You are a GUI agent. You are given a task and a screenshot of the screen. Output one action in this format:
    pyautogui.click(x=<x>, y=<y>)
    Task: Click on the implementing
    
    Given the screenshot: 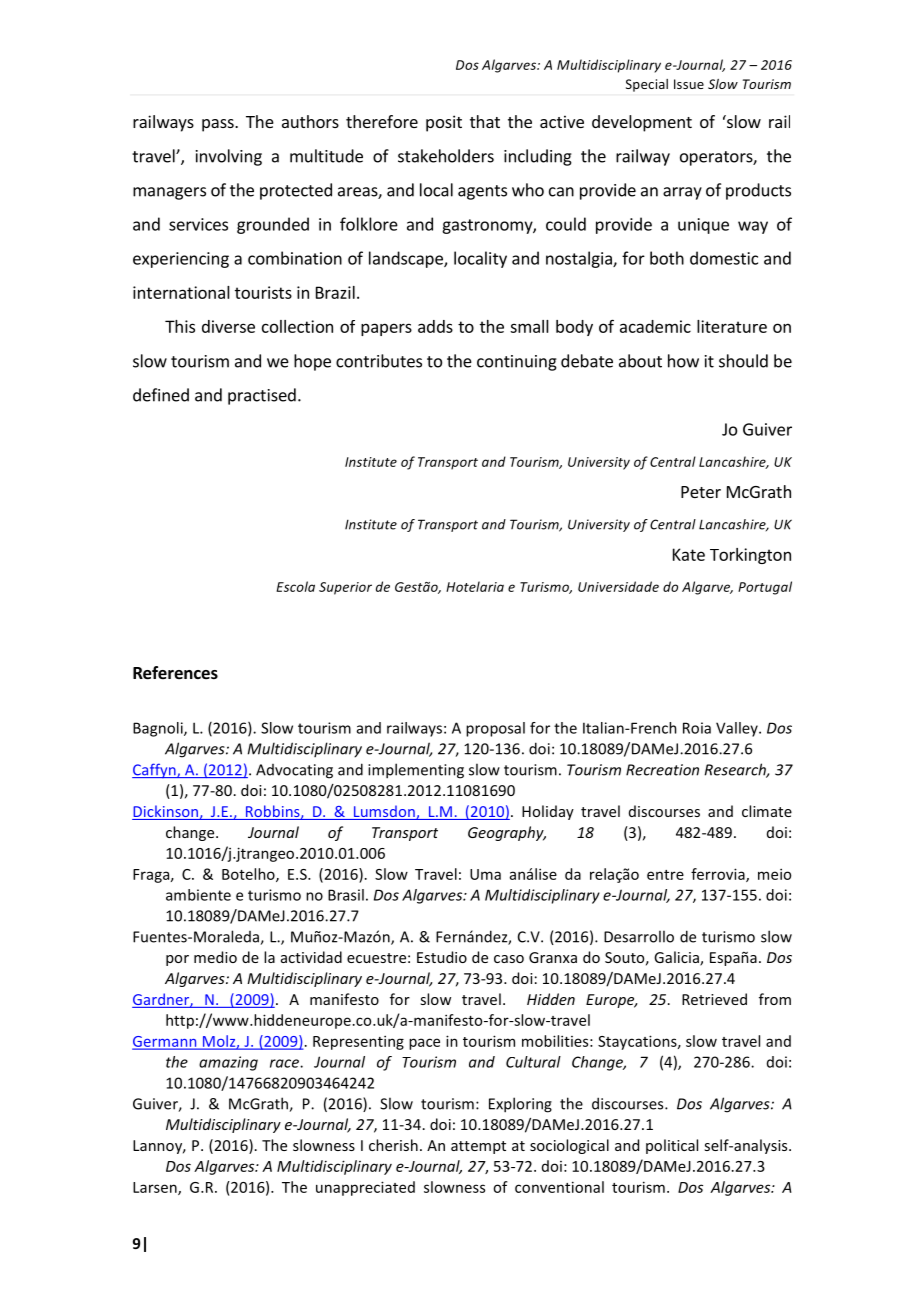 What is the action you would take?
    pyautogui.click(x=416, y=771)
